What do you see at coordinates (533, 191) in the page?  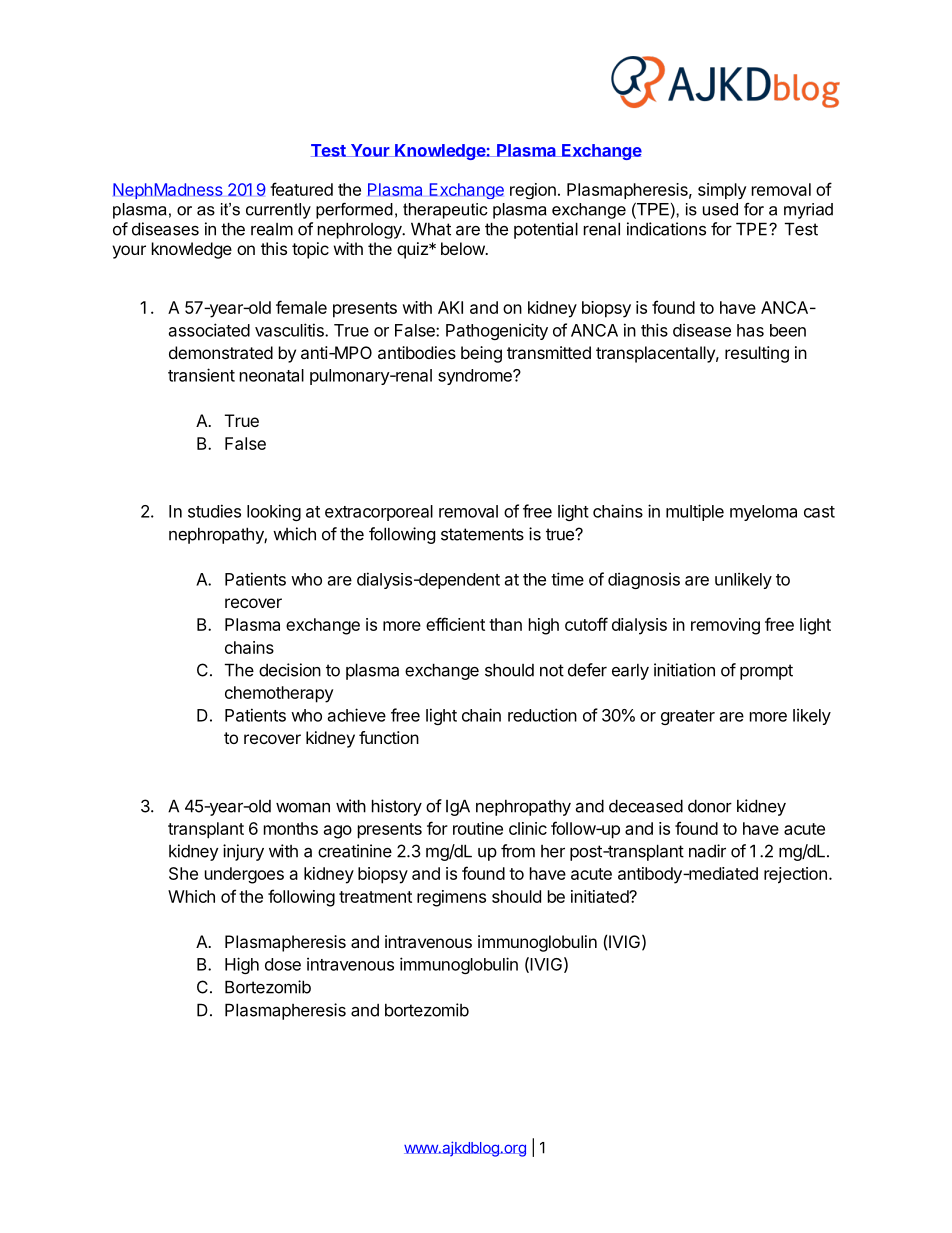 I see `region` at bounding box center [533, 191].
